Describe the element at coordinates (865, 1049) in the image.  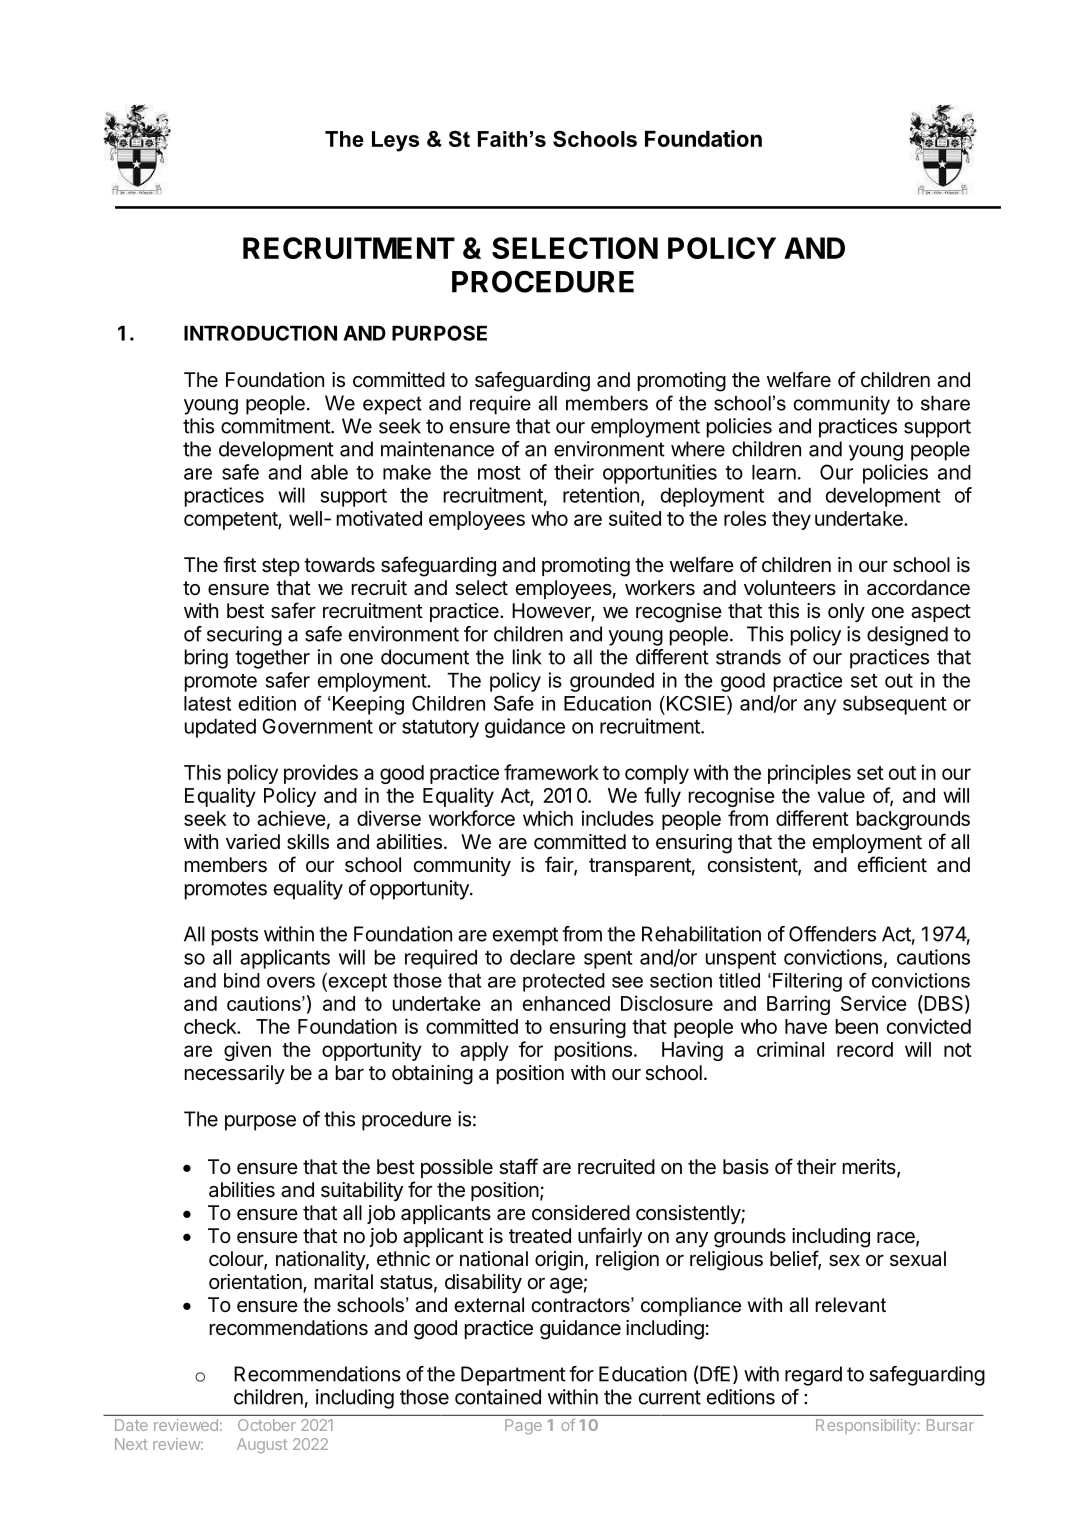
I see `record` at that location.
